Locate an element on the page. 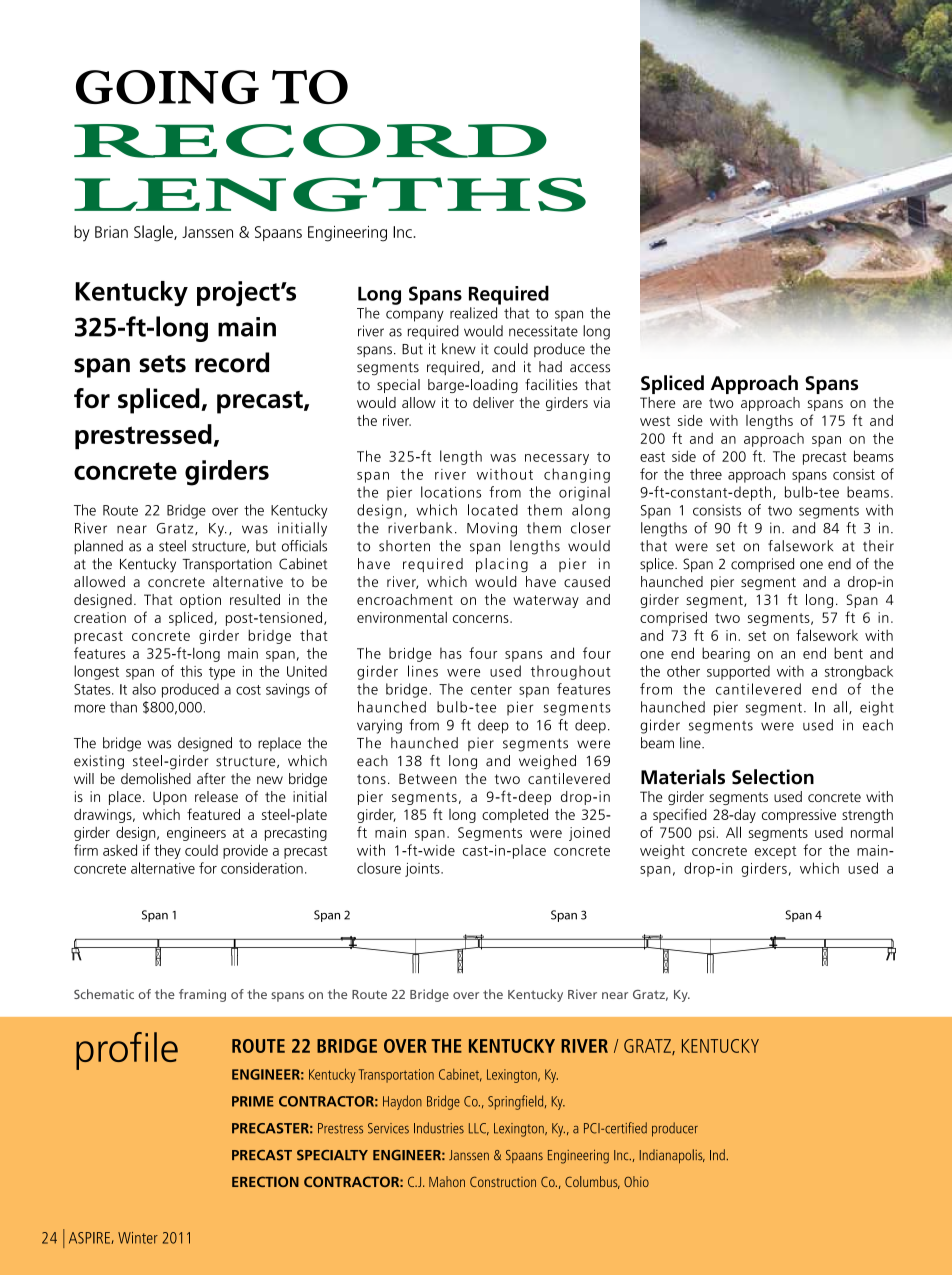 This document has width=952, height=1275. locations is located at coordinates (451, 492).
